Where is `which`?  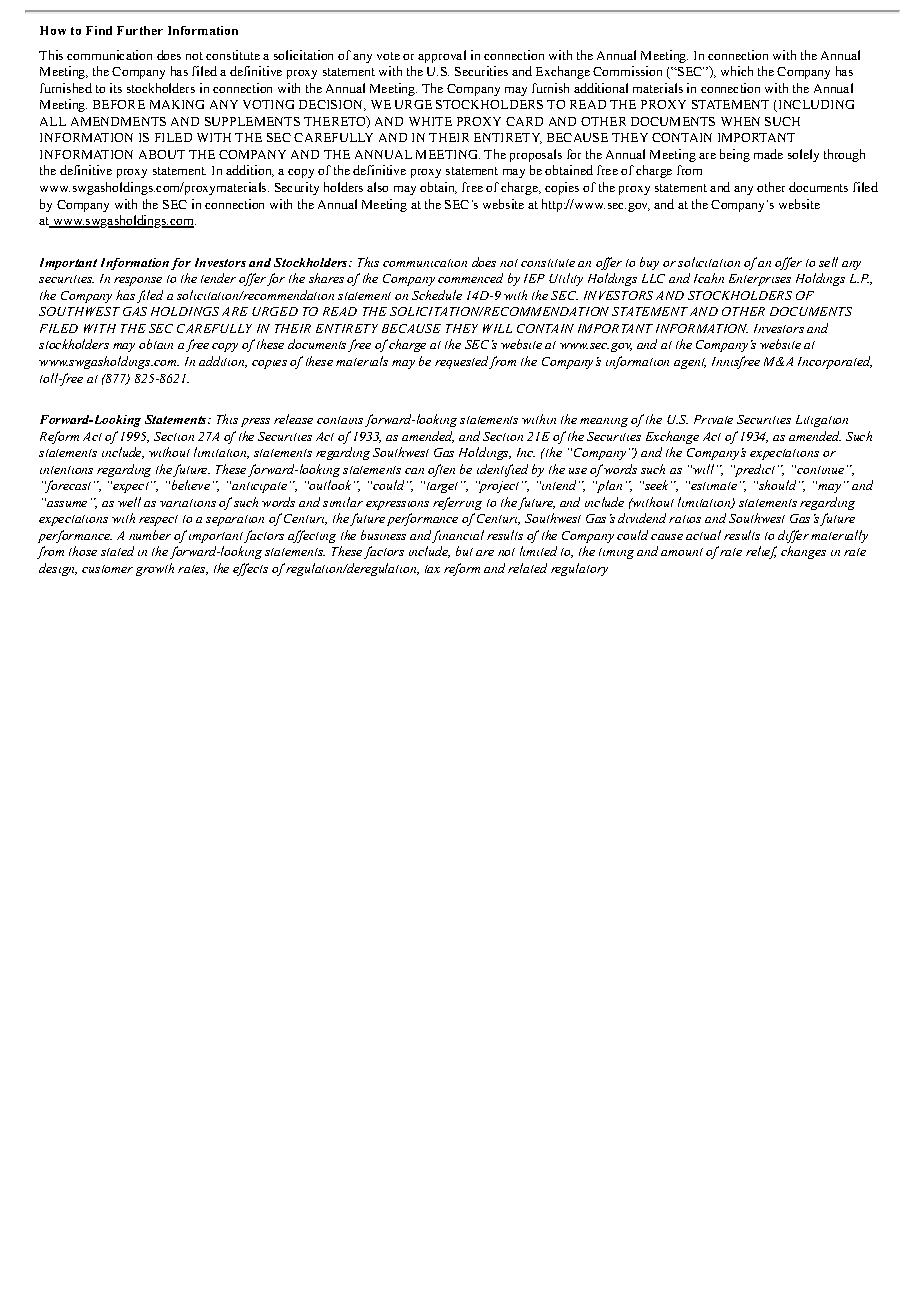
which is located at coordinates (737, 71).
